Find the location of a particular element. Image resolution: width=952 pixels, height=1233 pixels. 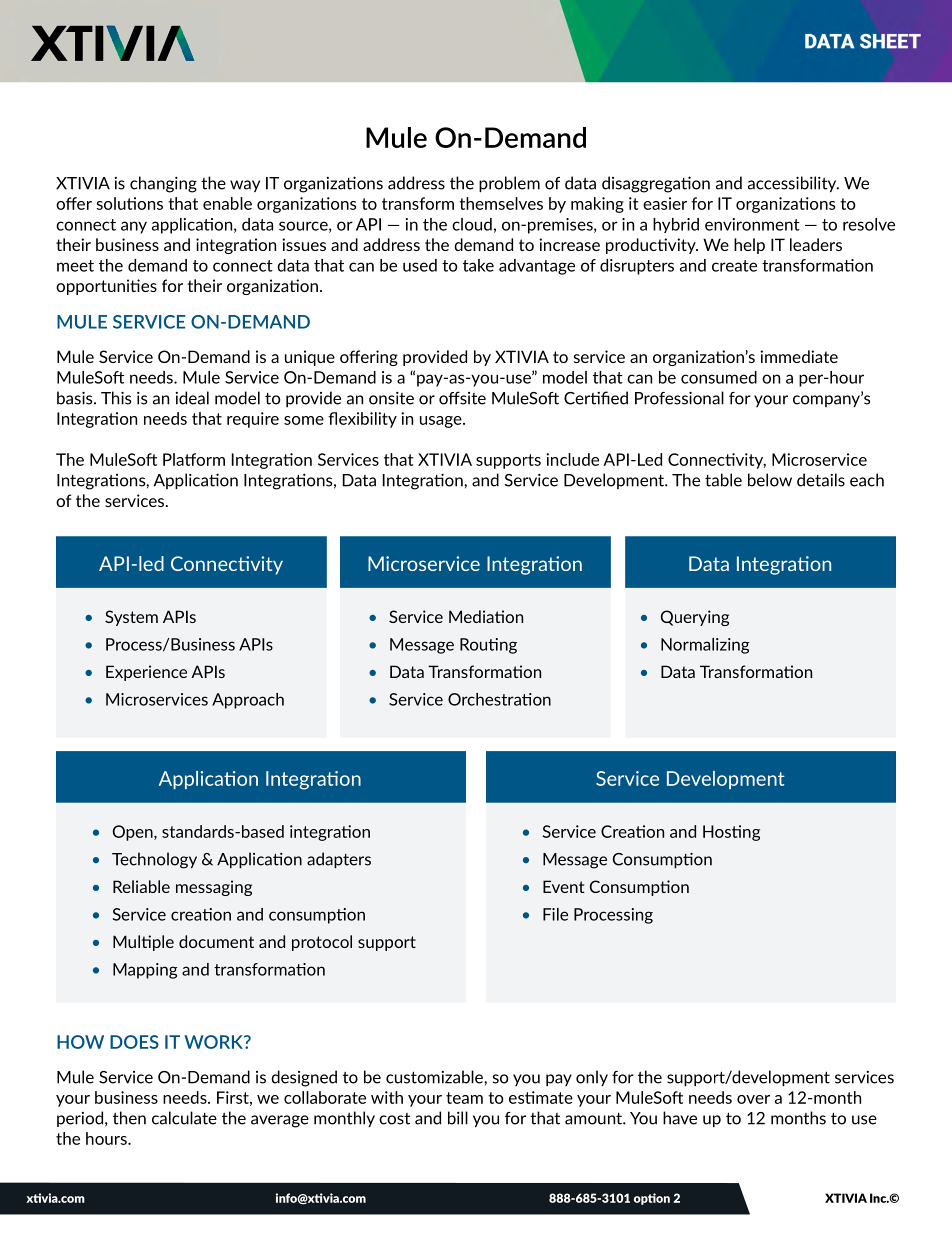

changing is located at coordinates (163, 184).
